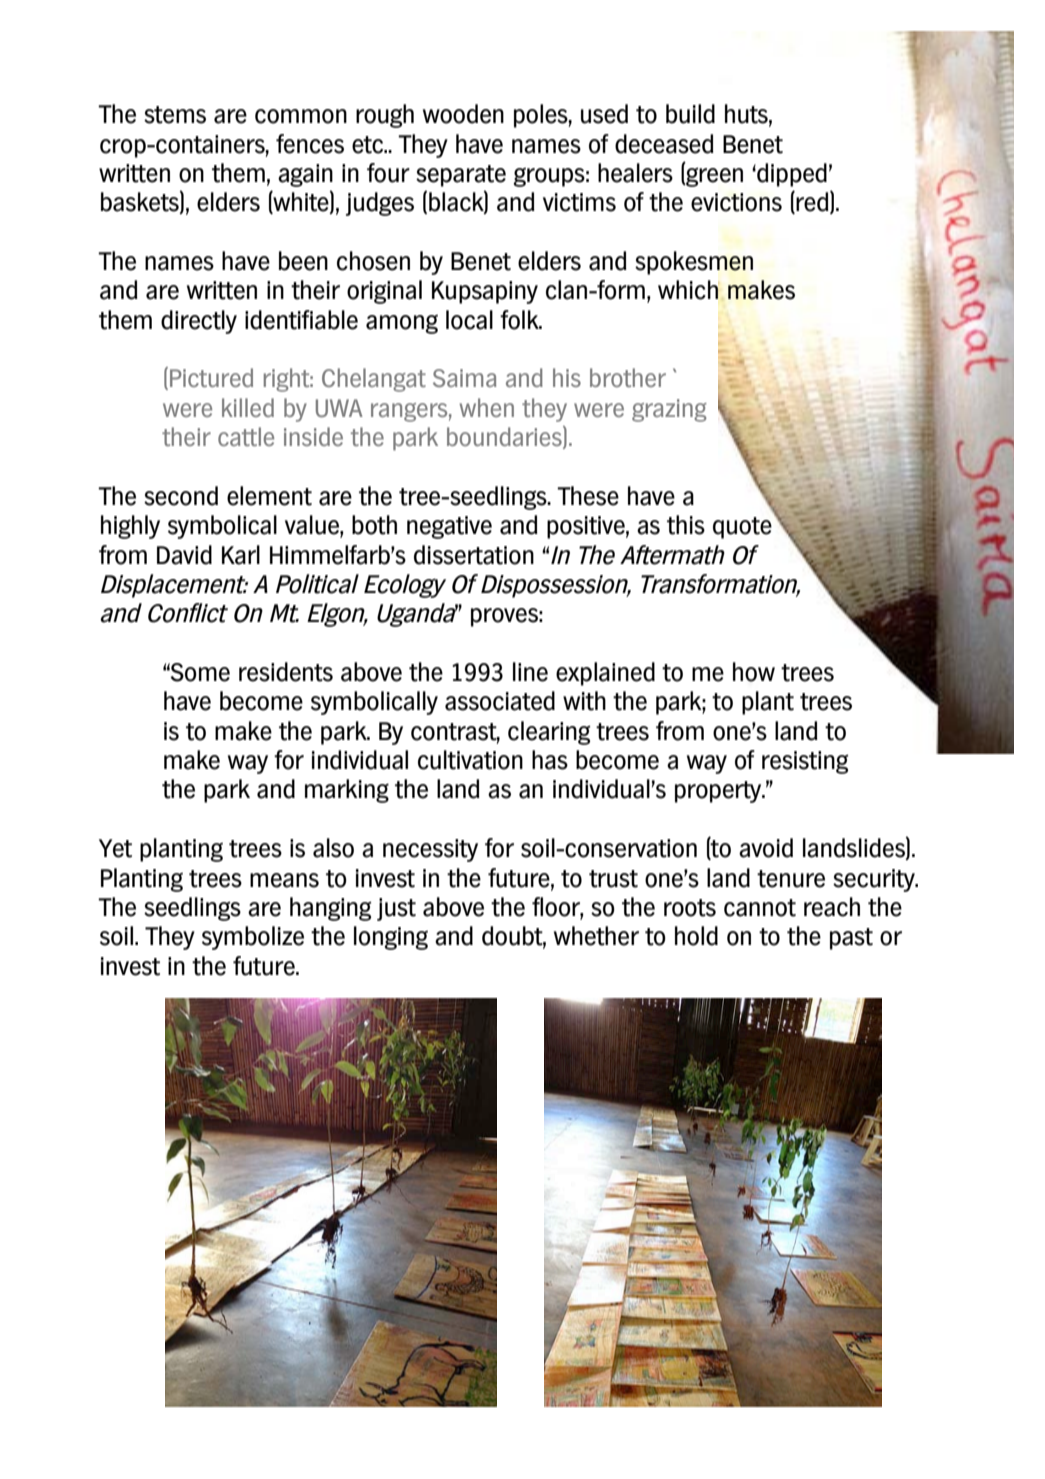  What do you see at coordinates (396, 909) in the screenshot?
I see `just` at bounding box center [396, 909].
